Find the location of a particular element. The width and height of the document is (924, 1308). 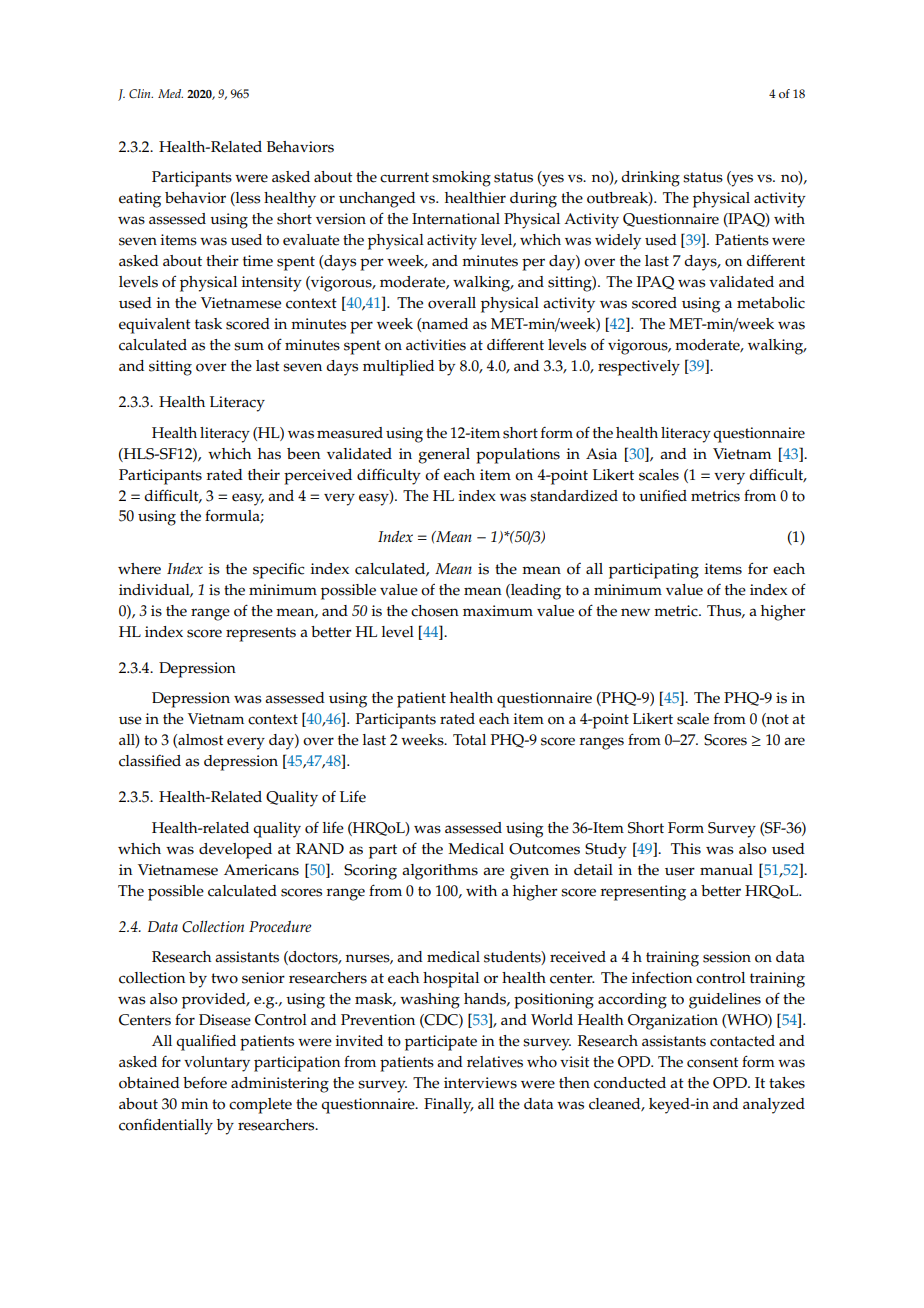

consent is located at coordinates (712, 1062).
